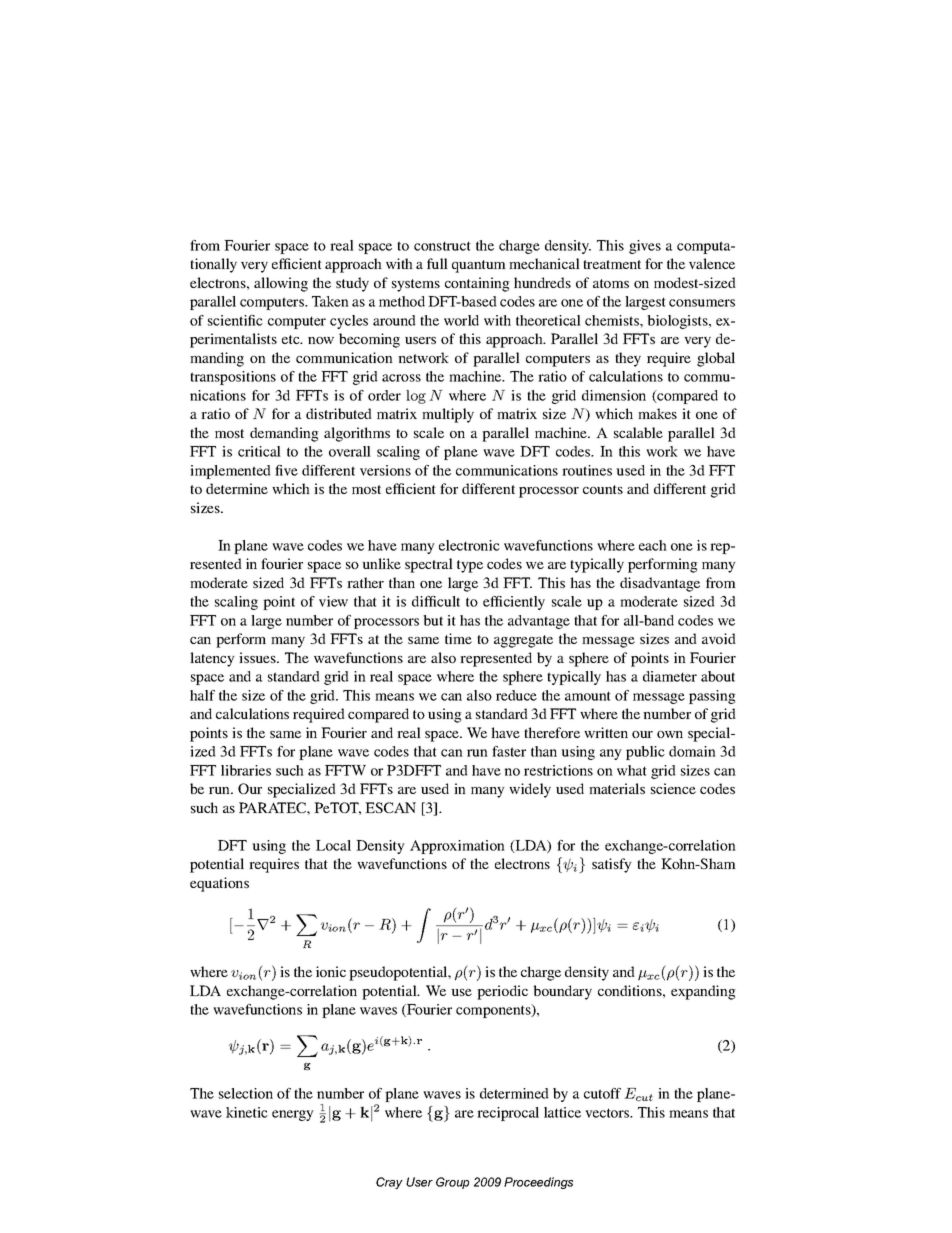  Describe the element at coordinates (653, 545) in the image. I see `each` at that location.
